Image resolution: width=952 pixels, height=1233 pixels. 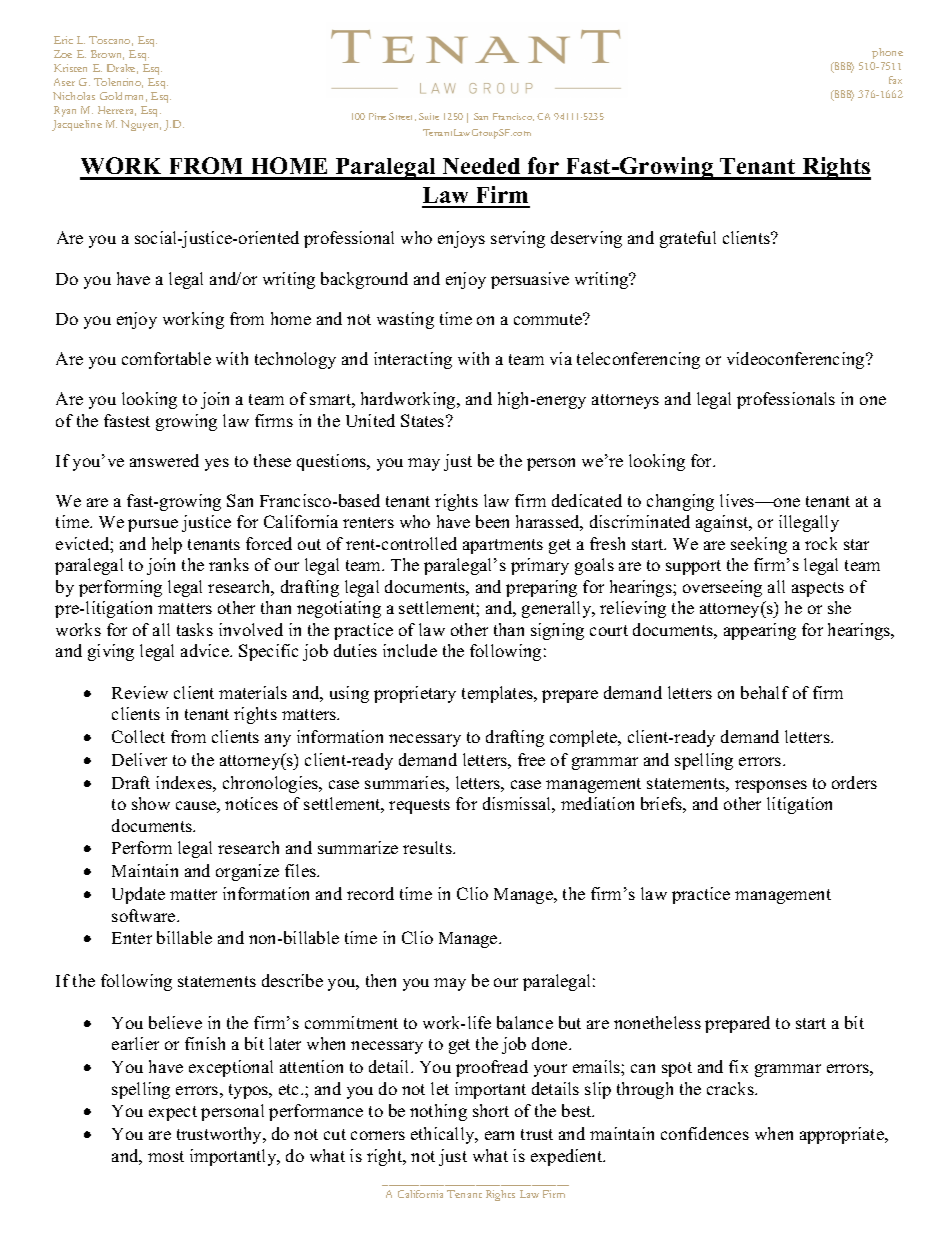 I want to click on Update, so click(x=138, y=895).
